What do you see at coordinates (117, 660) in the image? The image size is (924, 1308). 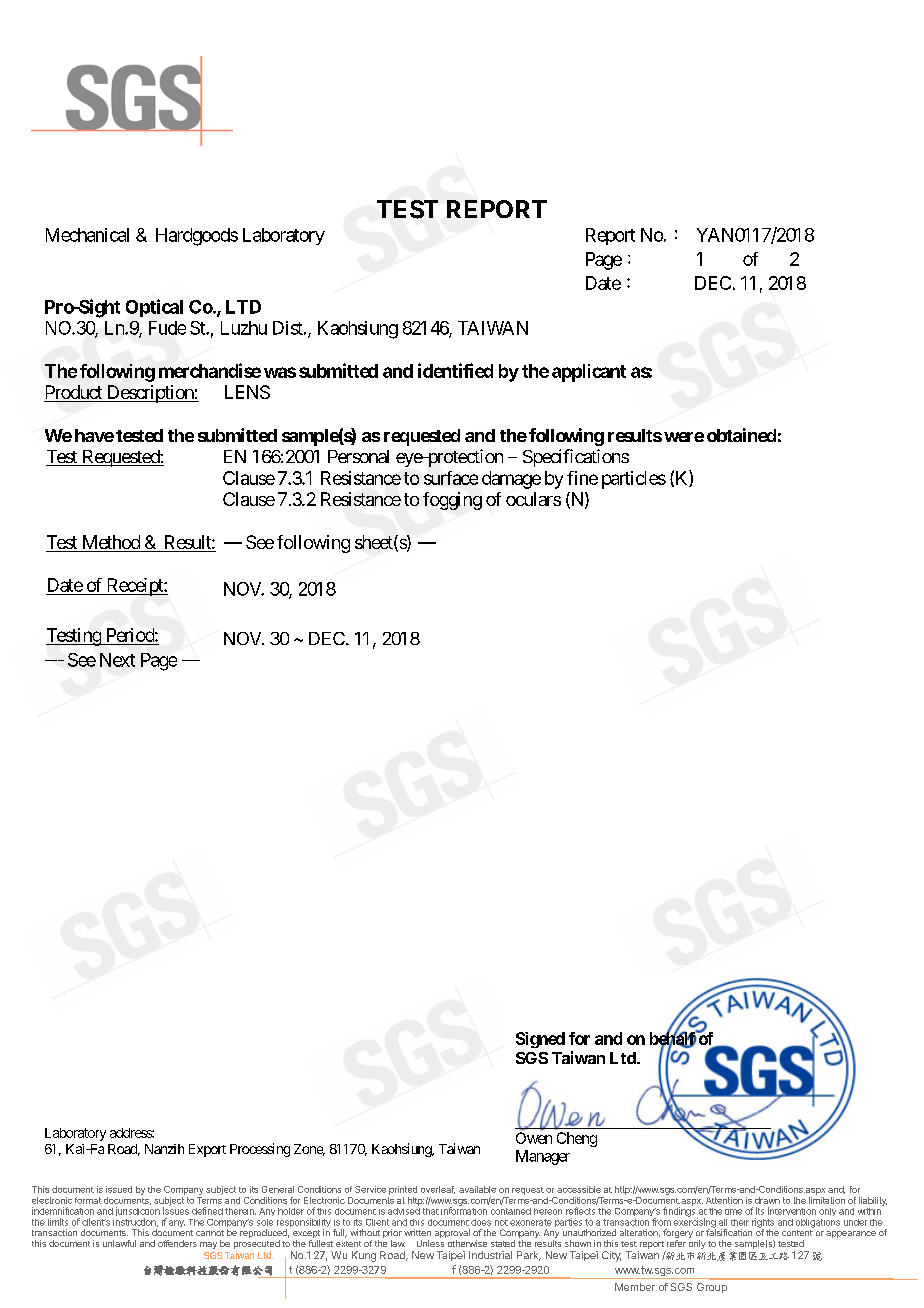 I see `Next` at bounding box center [117, 660].
